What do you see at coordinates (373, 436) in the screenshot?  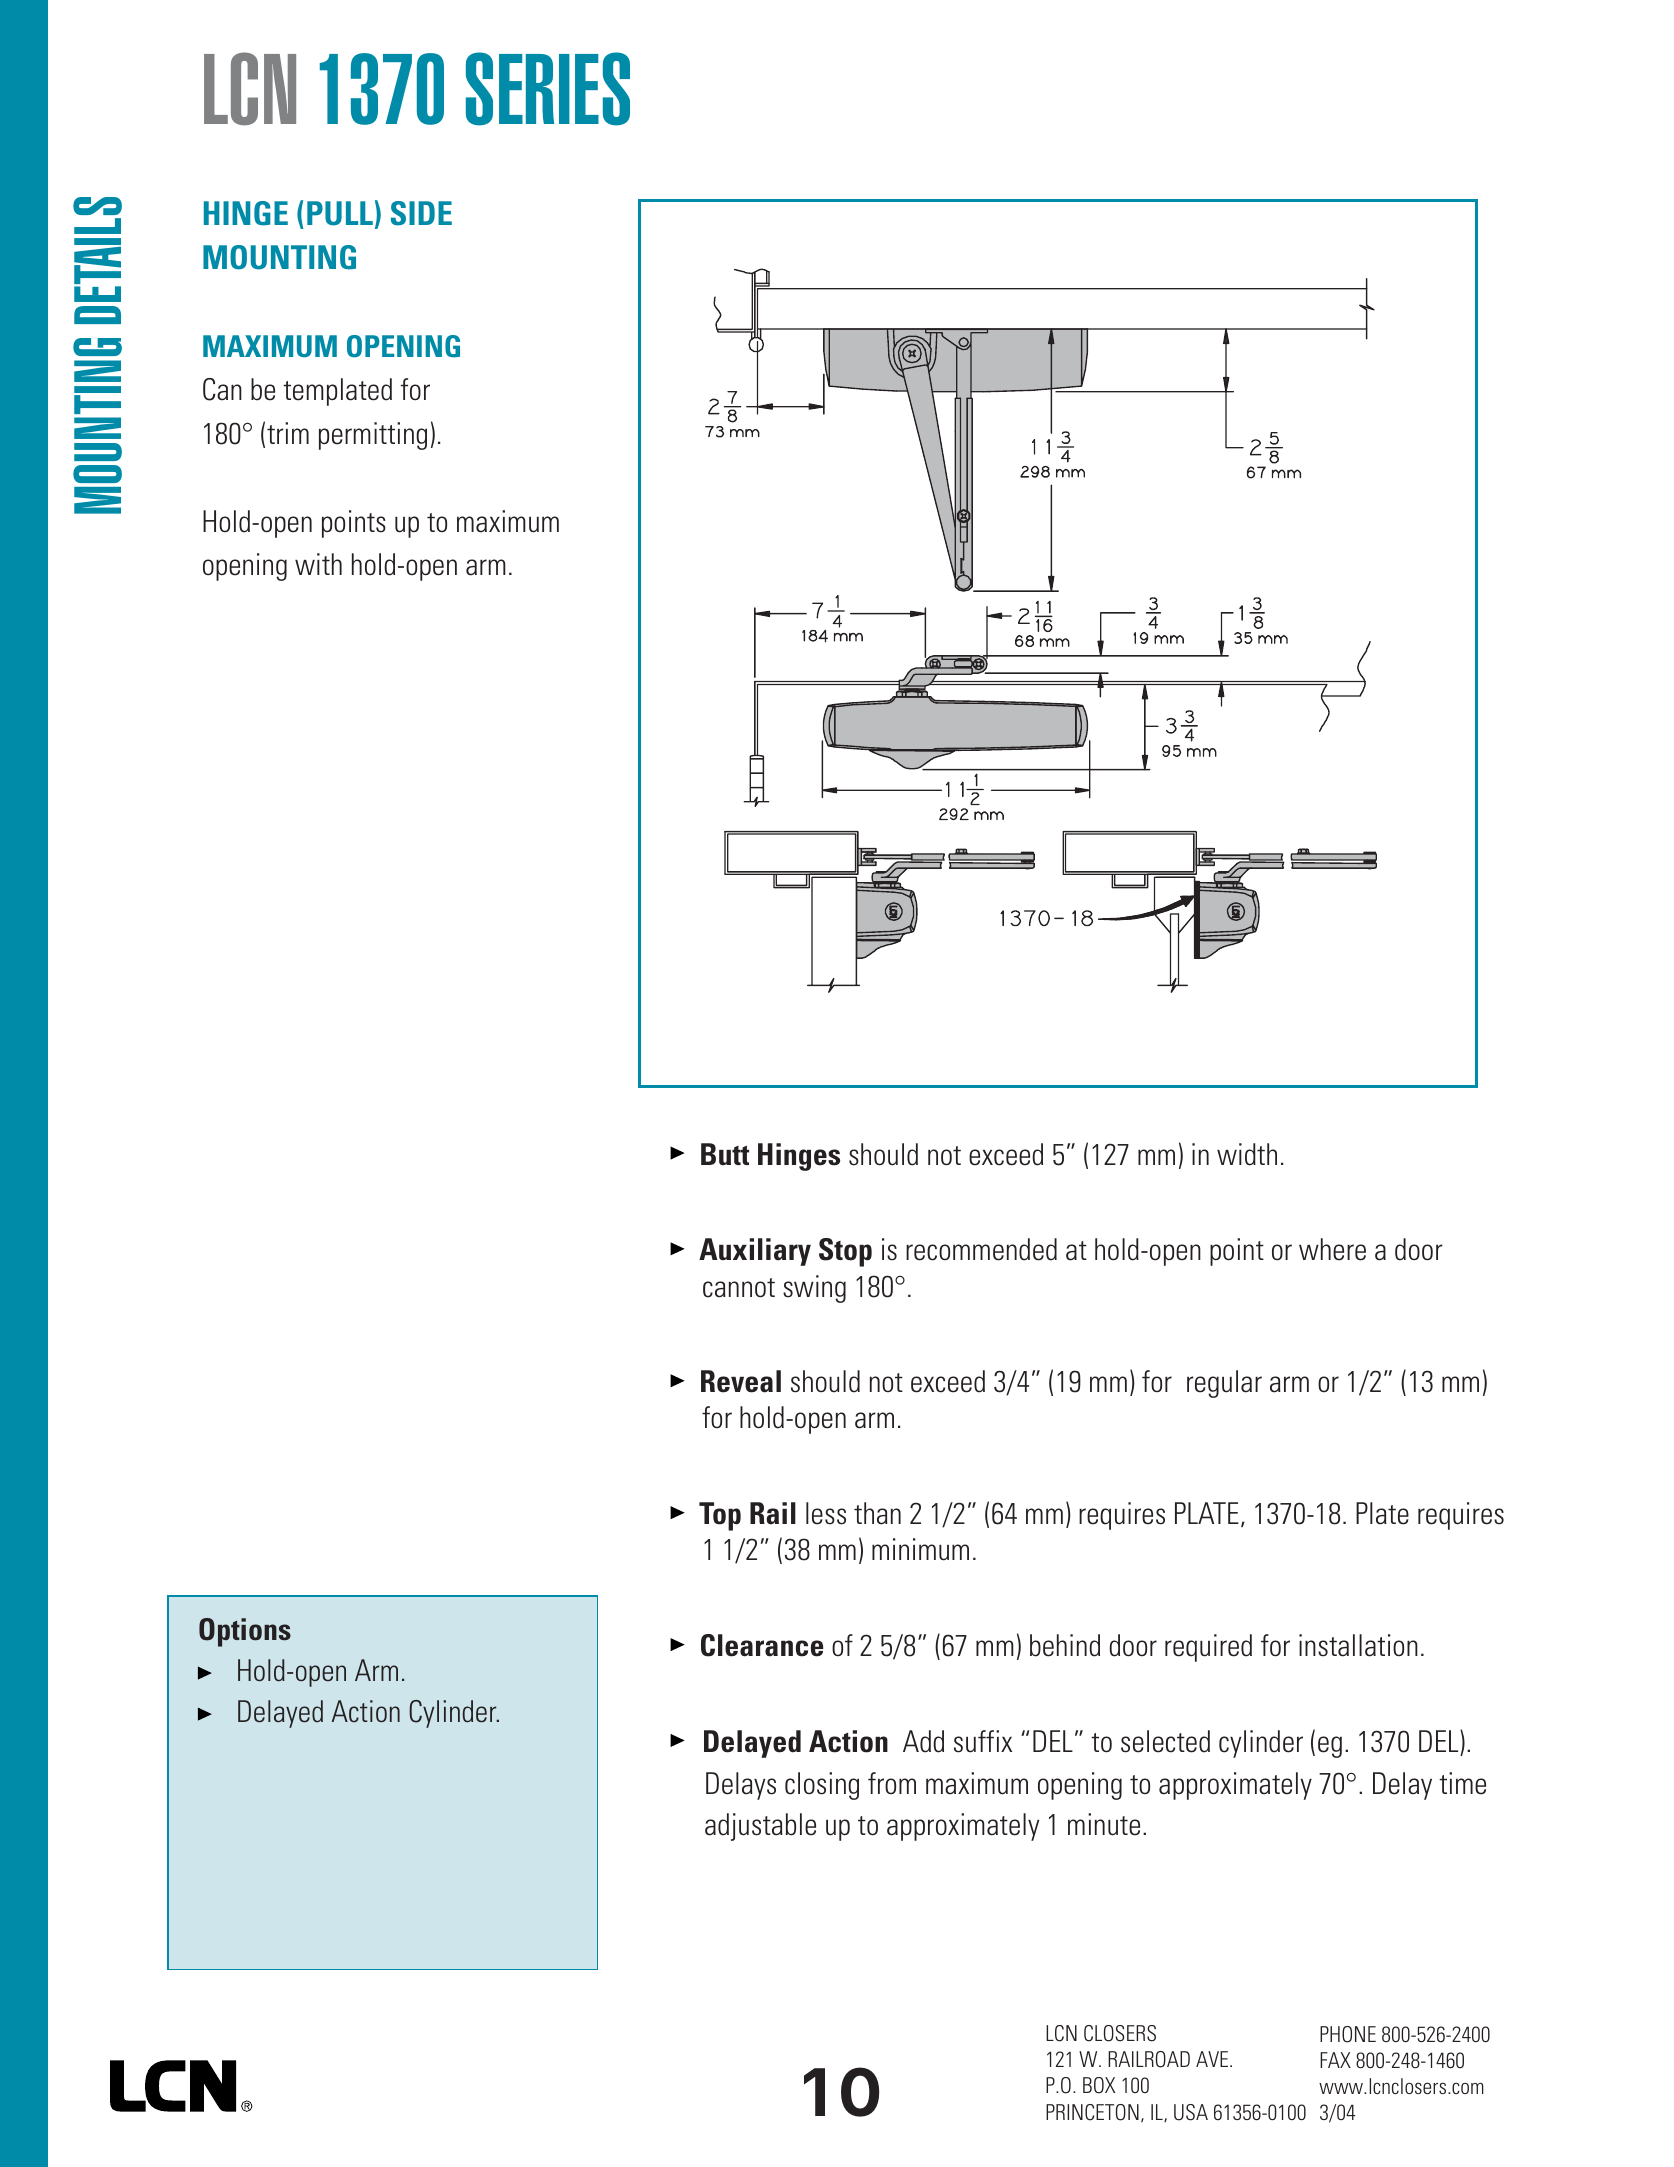 I see `permitting` at bounding box center [373, 436].
